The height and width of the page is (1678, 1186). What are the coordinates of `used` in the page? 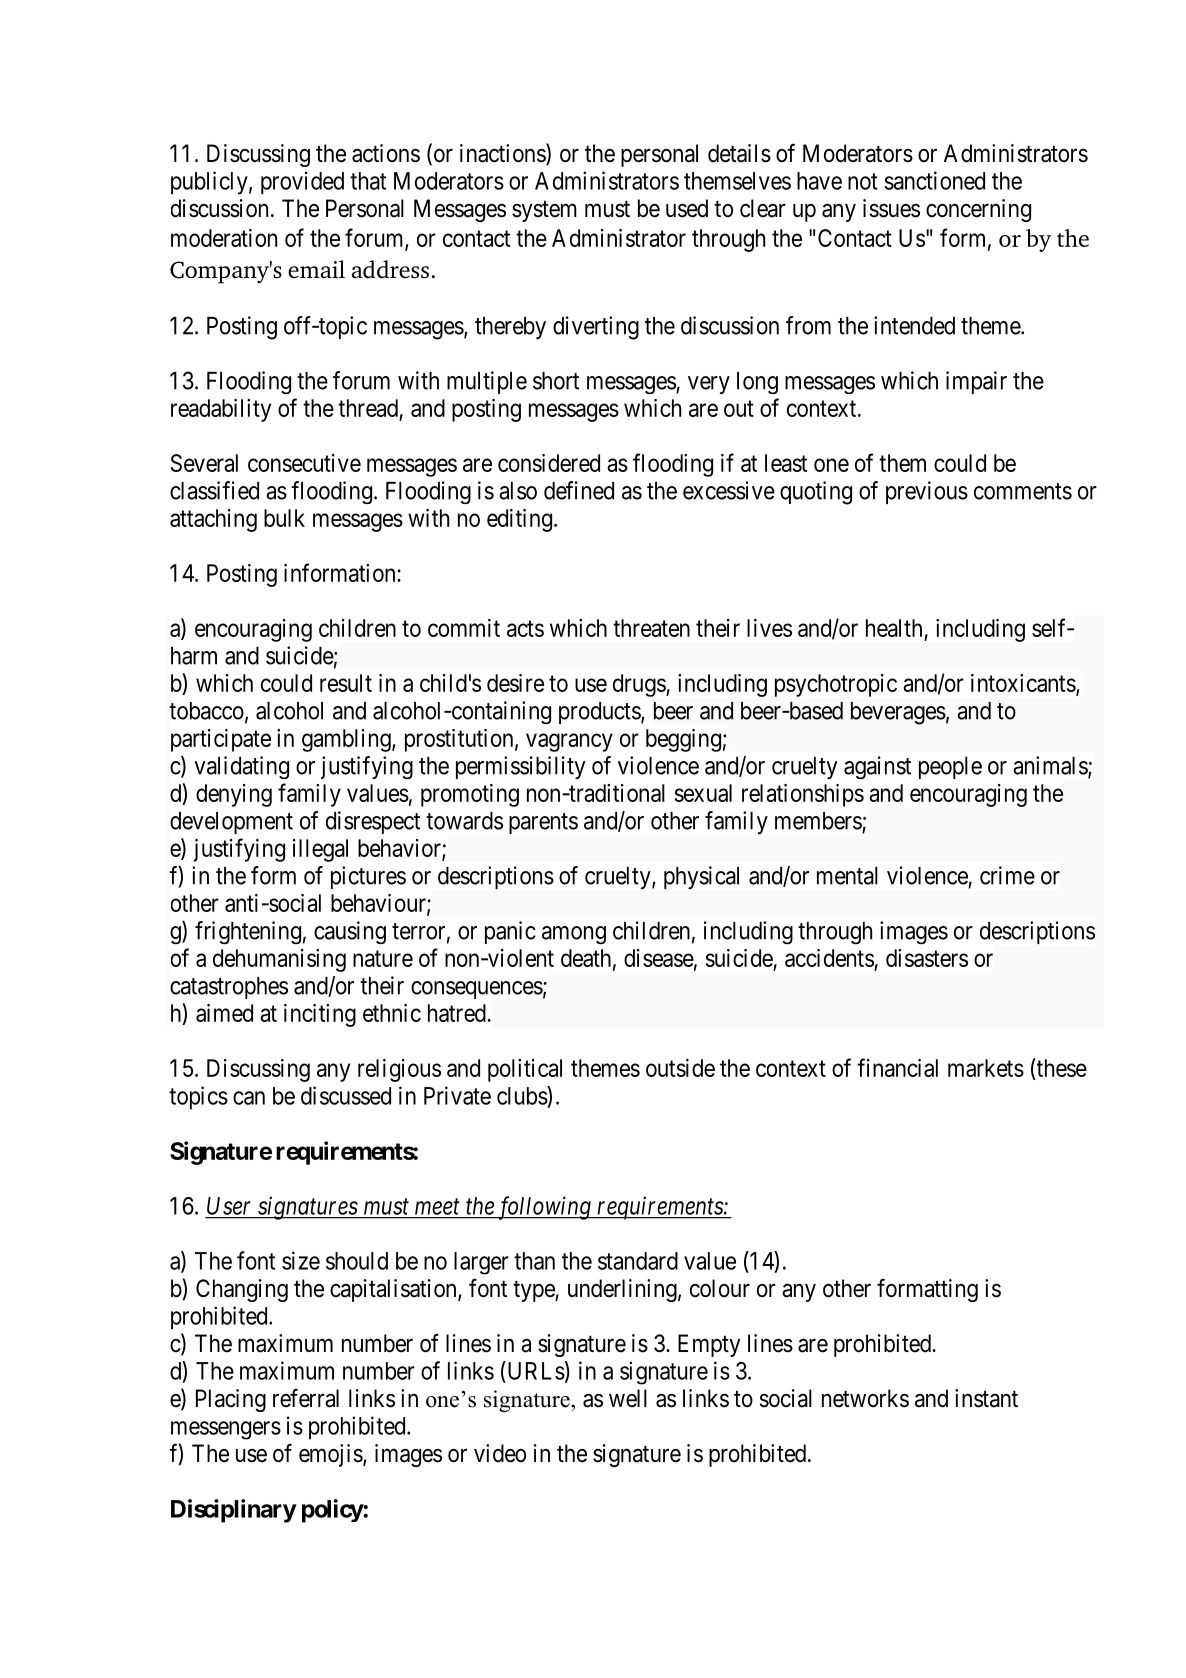 It's located at (687, 208).
